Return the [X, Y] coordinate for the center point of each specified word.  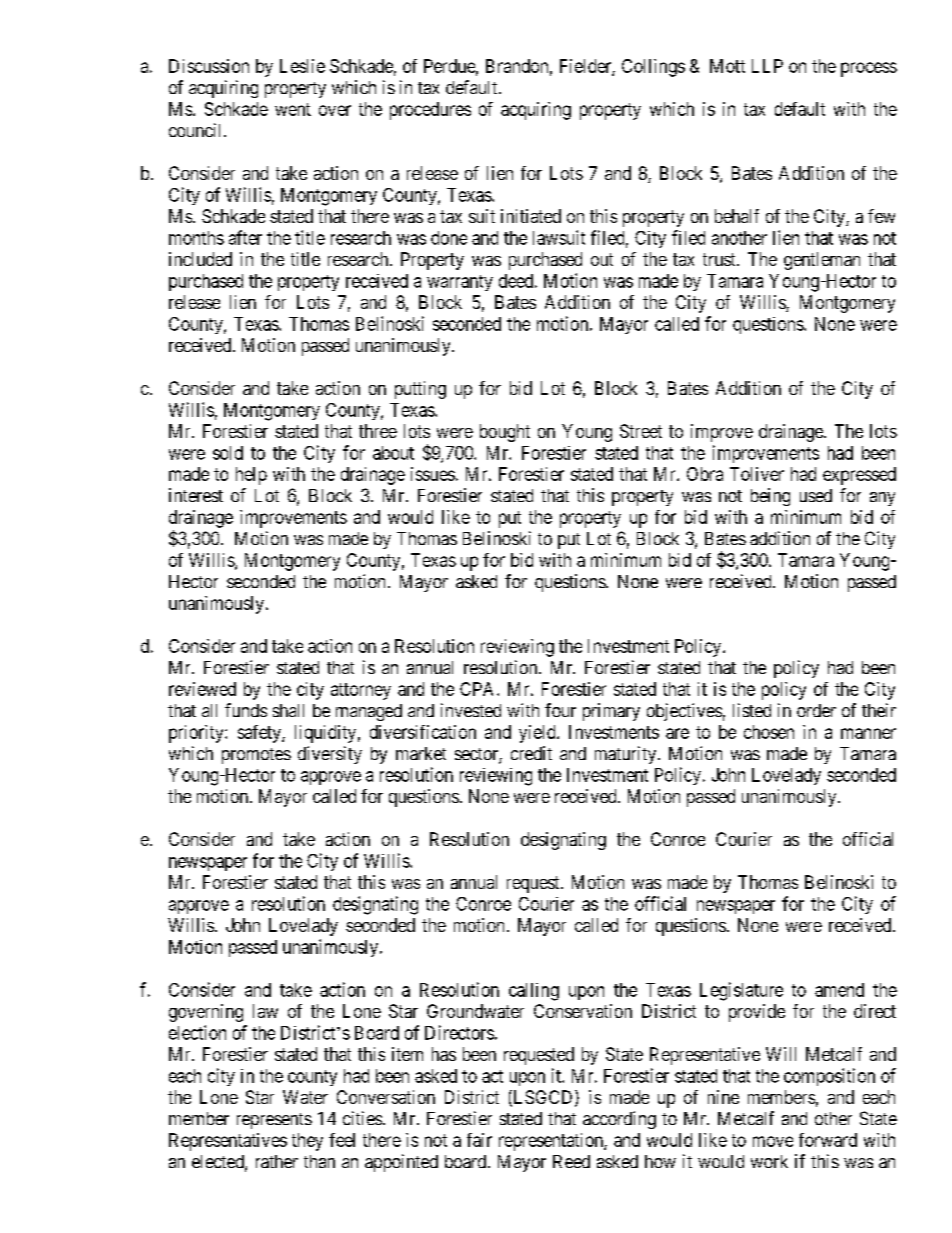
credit [531, 753]
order [816, 710]
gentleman [822, 261]
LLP [767, 66]
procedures [430, 111]
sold [228, 453]
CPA [479, 689]
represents [274, 1121]
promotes [256, 756]
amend [839, 990]
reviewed [202, 689]
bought [505, 433]
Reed [571, 1161]
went [293, 109]
